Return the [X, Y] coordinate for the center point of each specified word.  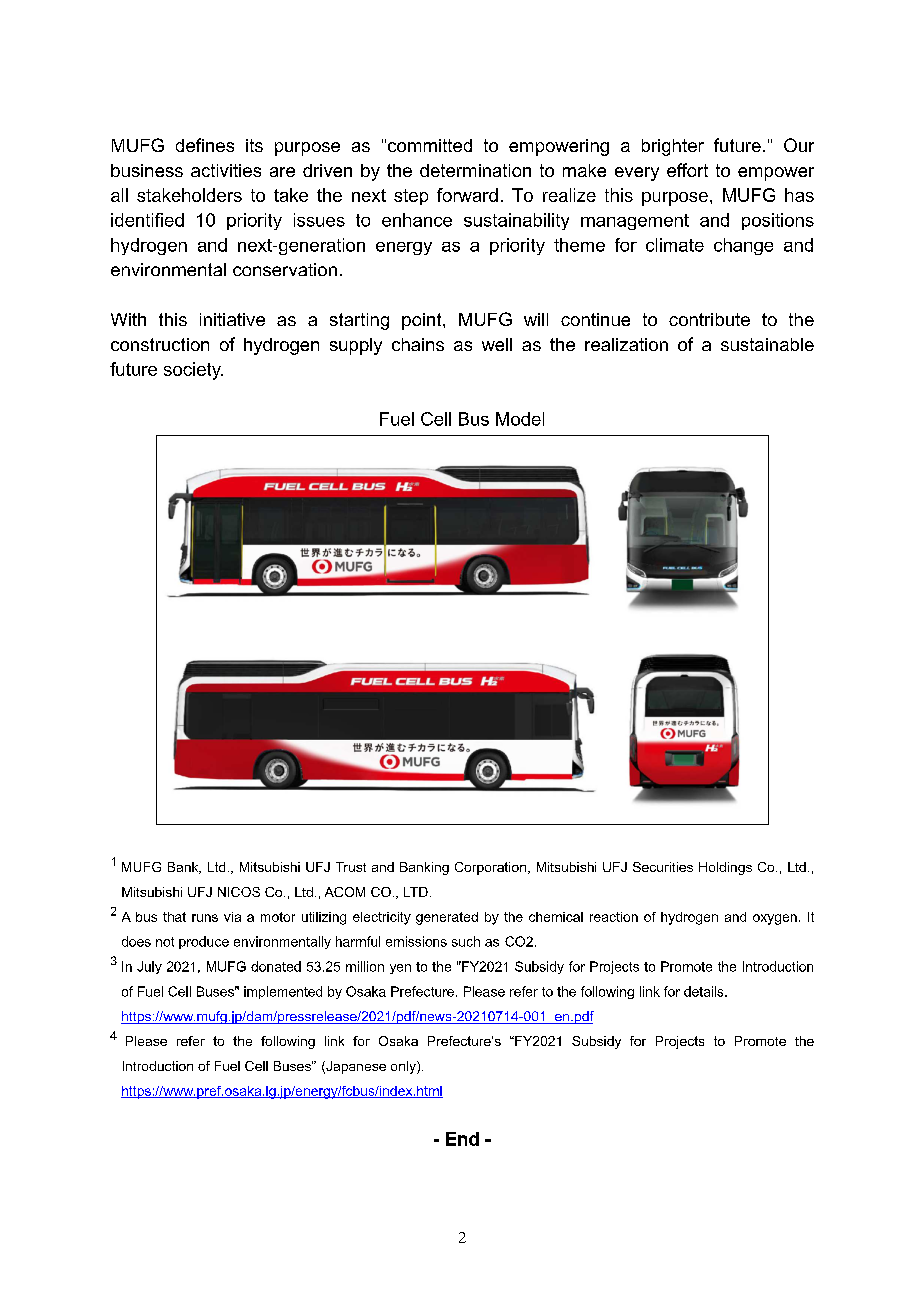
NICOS [239, 892]
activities [226, 170]
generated [447, 918]
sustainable [767, 344]
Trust [351, 867]
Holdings [725, 868]
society [193, 371]
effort [687, 170]
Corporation [490, 868]
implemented [283, 992]
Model [520, 419]
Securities [663, 867]
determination [475, 170]
